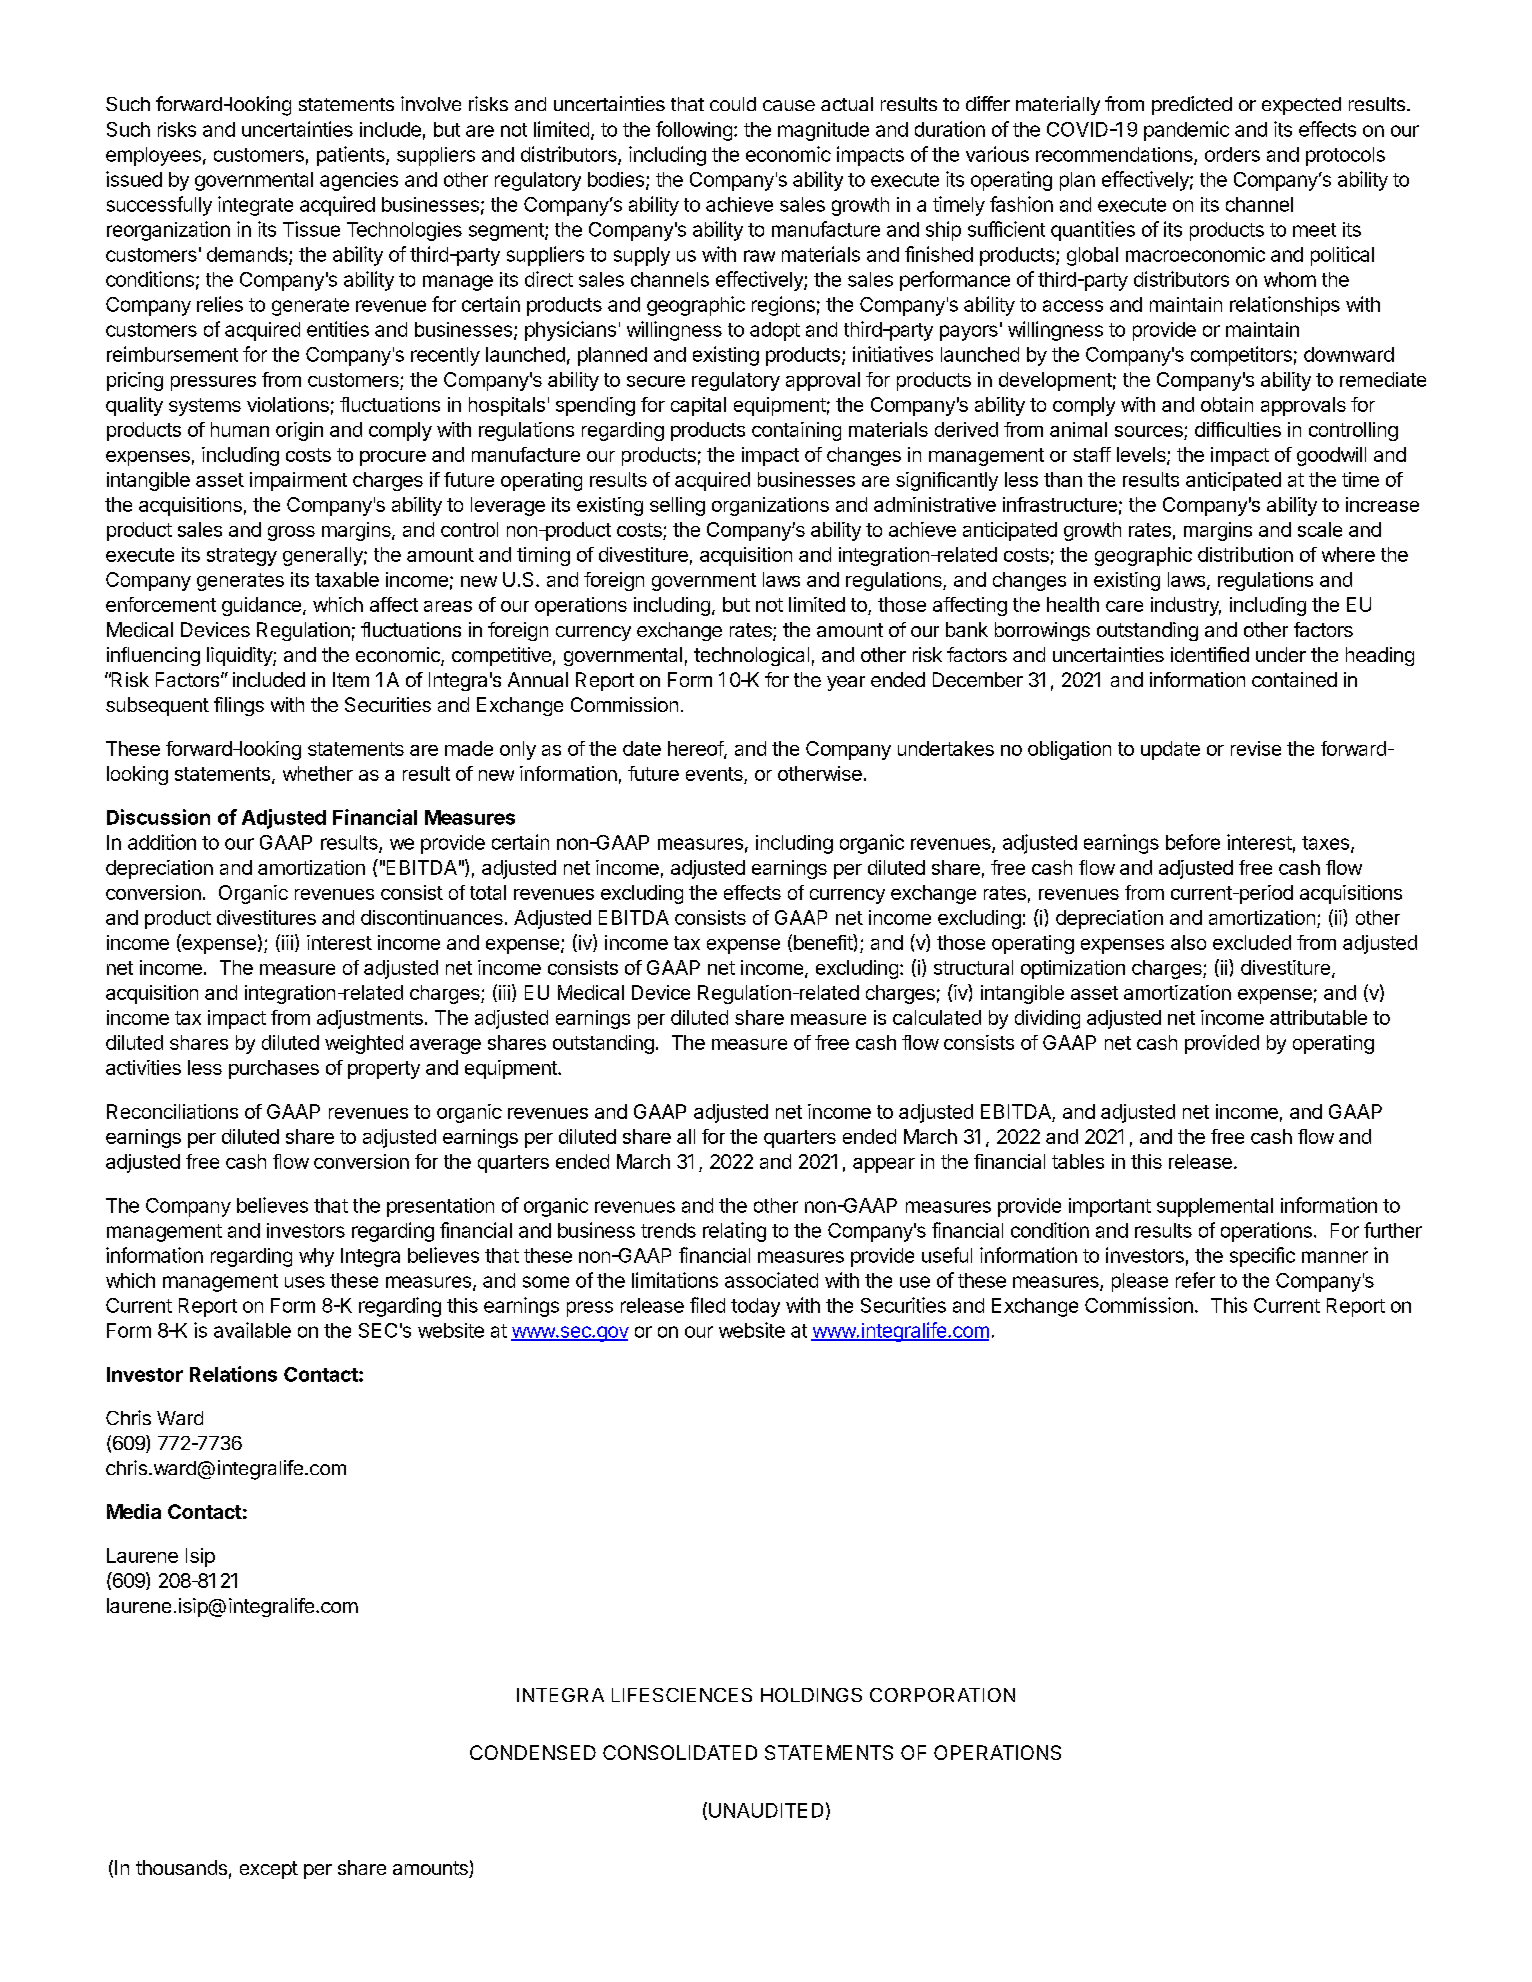 The image size is (1532, 1982). Describe the element at coordinates (1245, 554) in the document. I see `distribution` at that location.
